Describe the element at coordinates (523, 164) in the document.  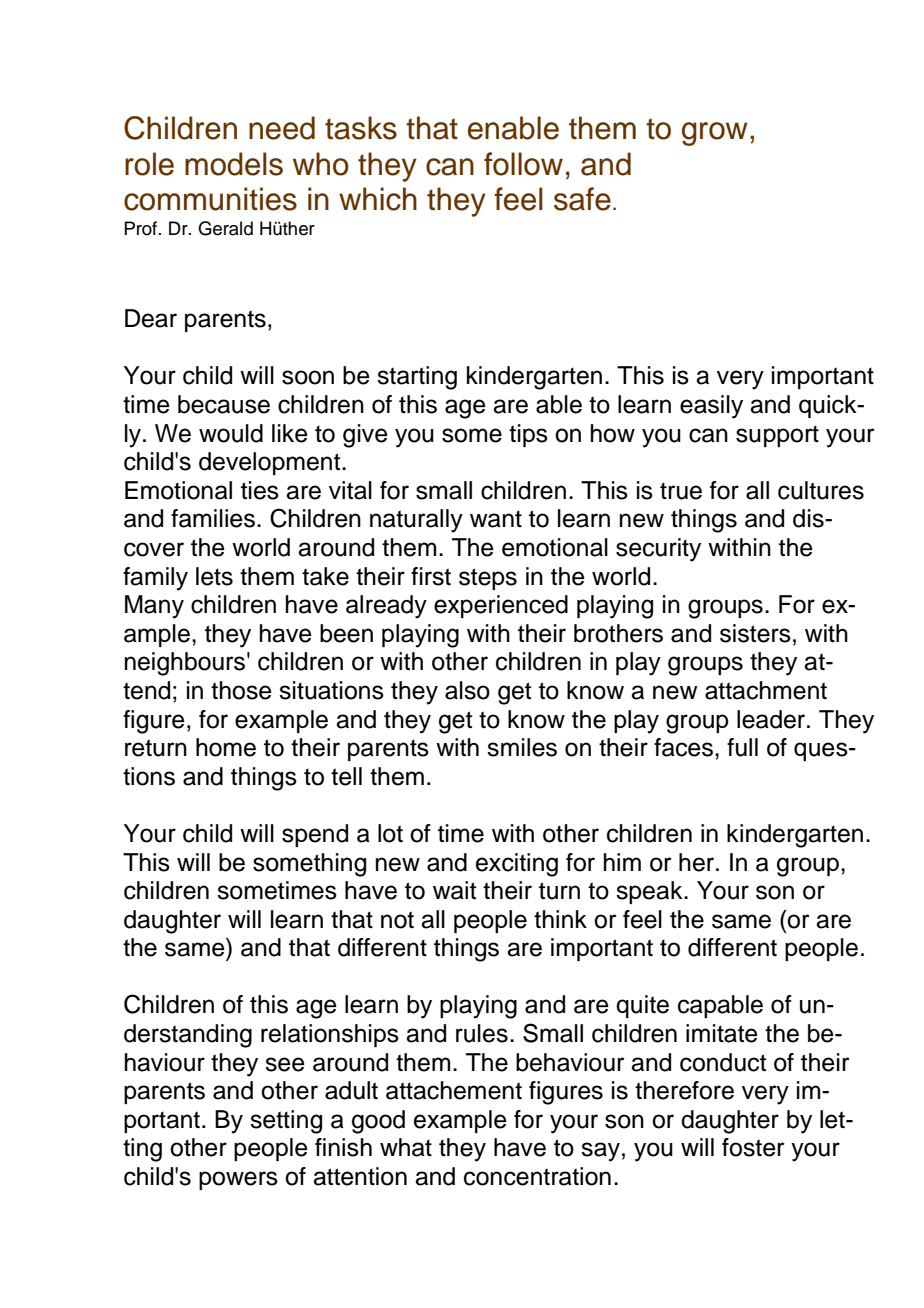
I see `follow` at that location.
